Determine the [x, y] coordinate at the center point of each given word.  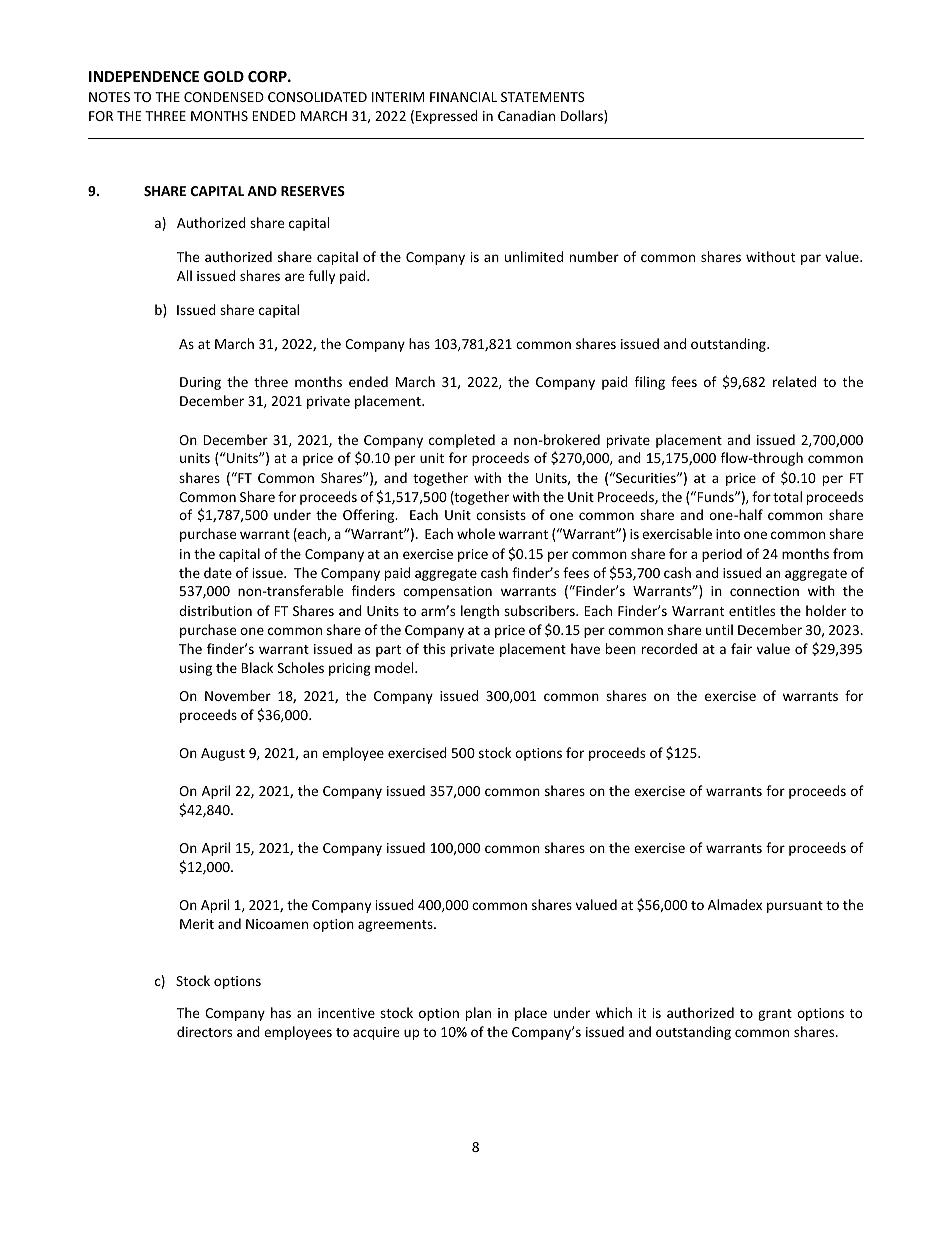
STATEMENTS [543, 97]
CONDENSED [224, 97]
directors [204, 1031]
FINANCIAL [463, 97]
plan [478, 1014]
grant [775, 1015]
